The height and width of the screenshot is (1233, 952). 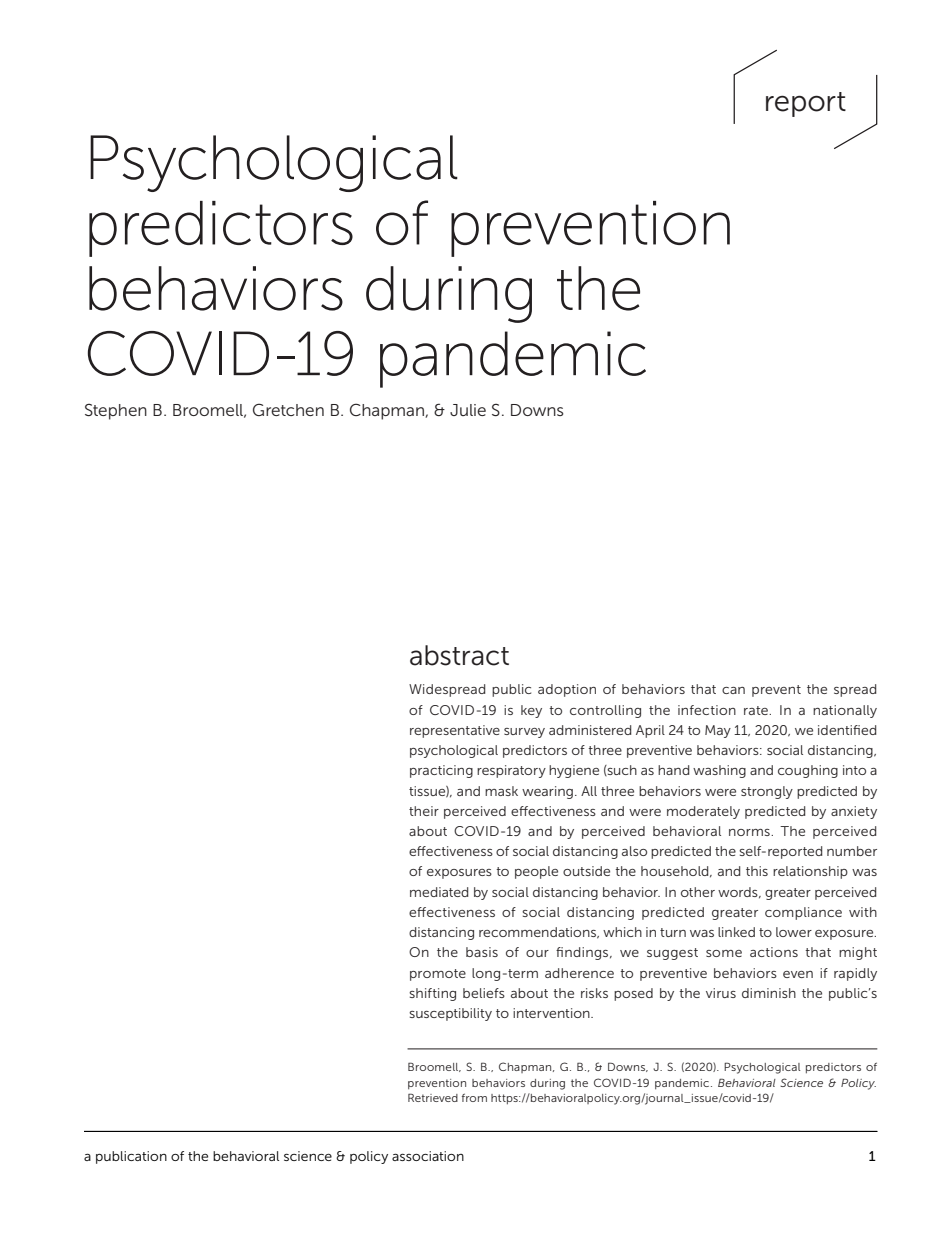 What do you see at coordinates (459, 655) in the screenshot?
I see `abstract` at bounding box center [459, 655].
